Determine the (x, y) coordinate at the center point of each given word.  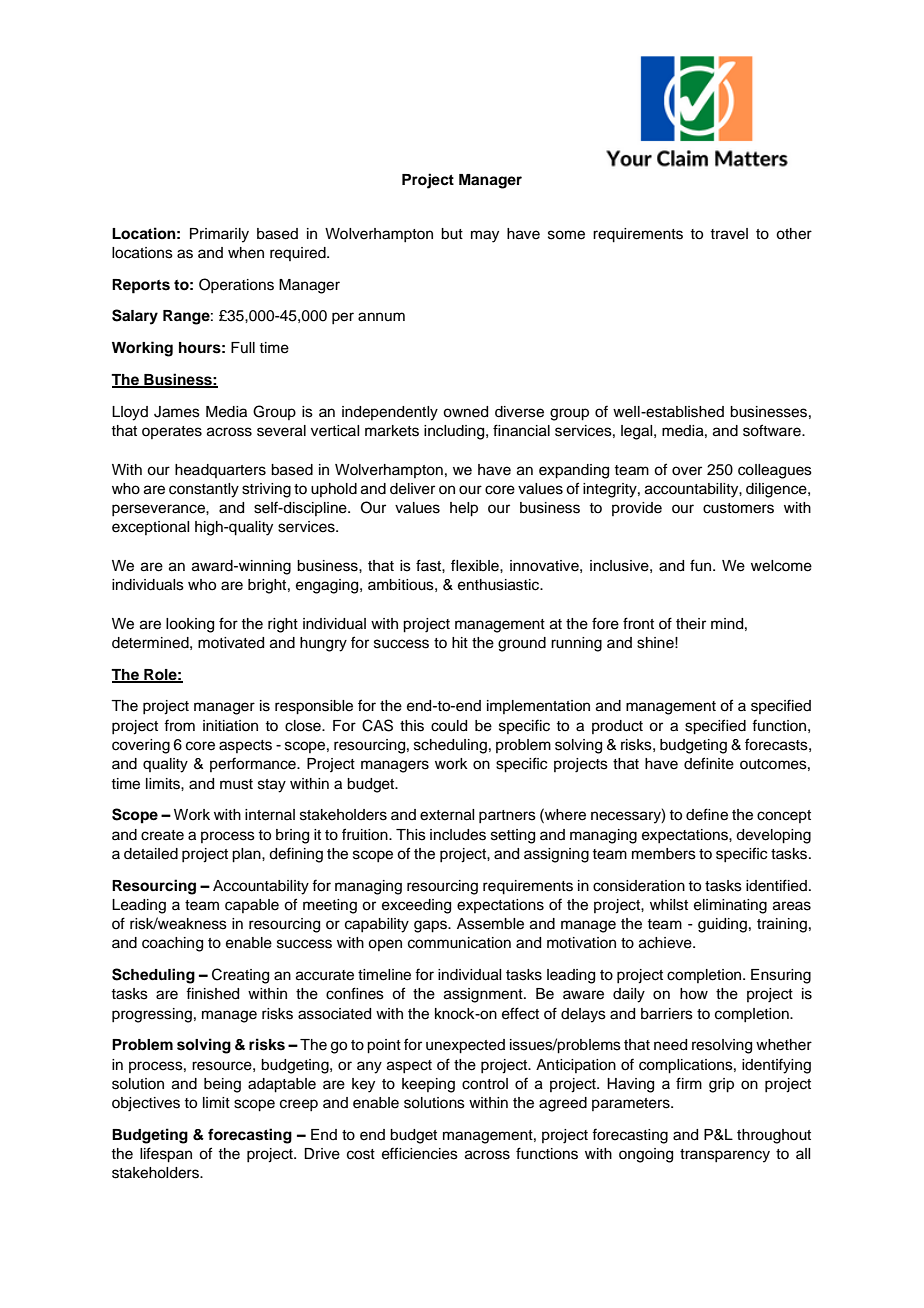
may (485, 236)
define (707, 814)
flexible (476, 565)
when (246, 253)
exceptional (150, 528)
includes (458, 835)
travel (729, 234)
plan (247, 855)
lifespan (166, 1155)
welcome (781, 566)
